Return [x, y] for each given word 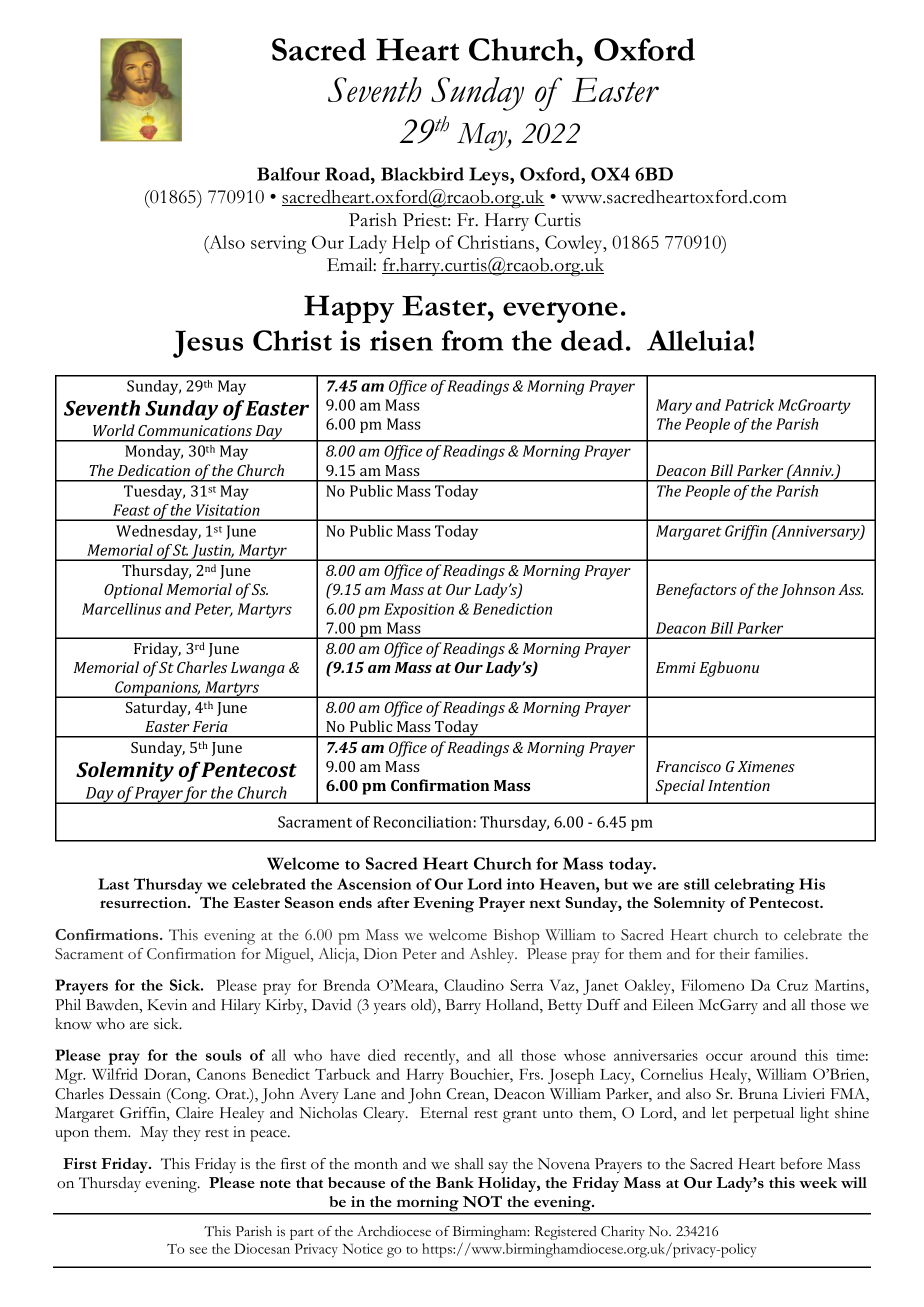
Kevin [167, 1005]
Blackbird [422, 174]
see [198, 1250]
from [472, 340]
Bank [455, 1182]
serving [278, 244]
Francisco [688, 766]
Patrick [749, 405]
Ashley [493, 955]
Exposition [419, 610]
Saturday [158, 709]
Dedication [154, 470]
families [779, 954]
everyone [560, 312]
